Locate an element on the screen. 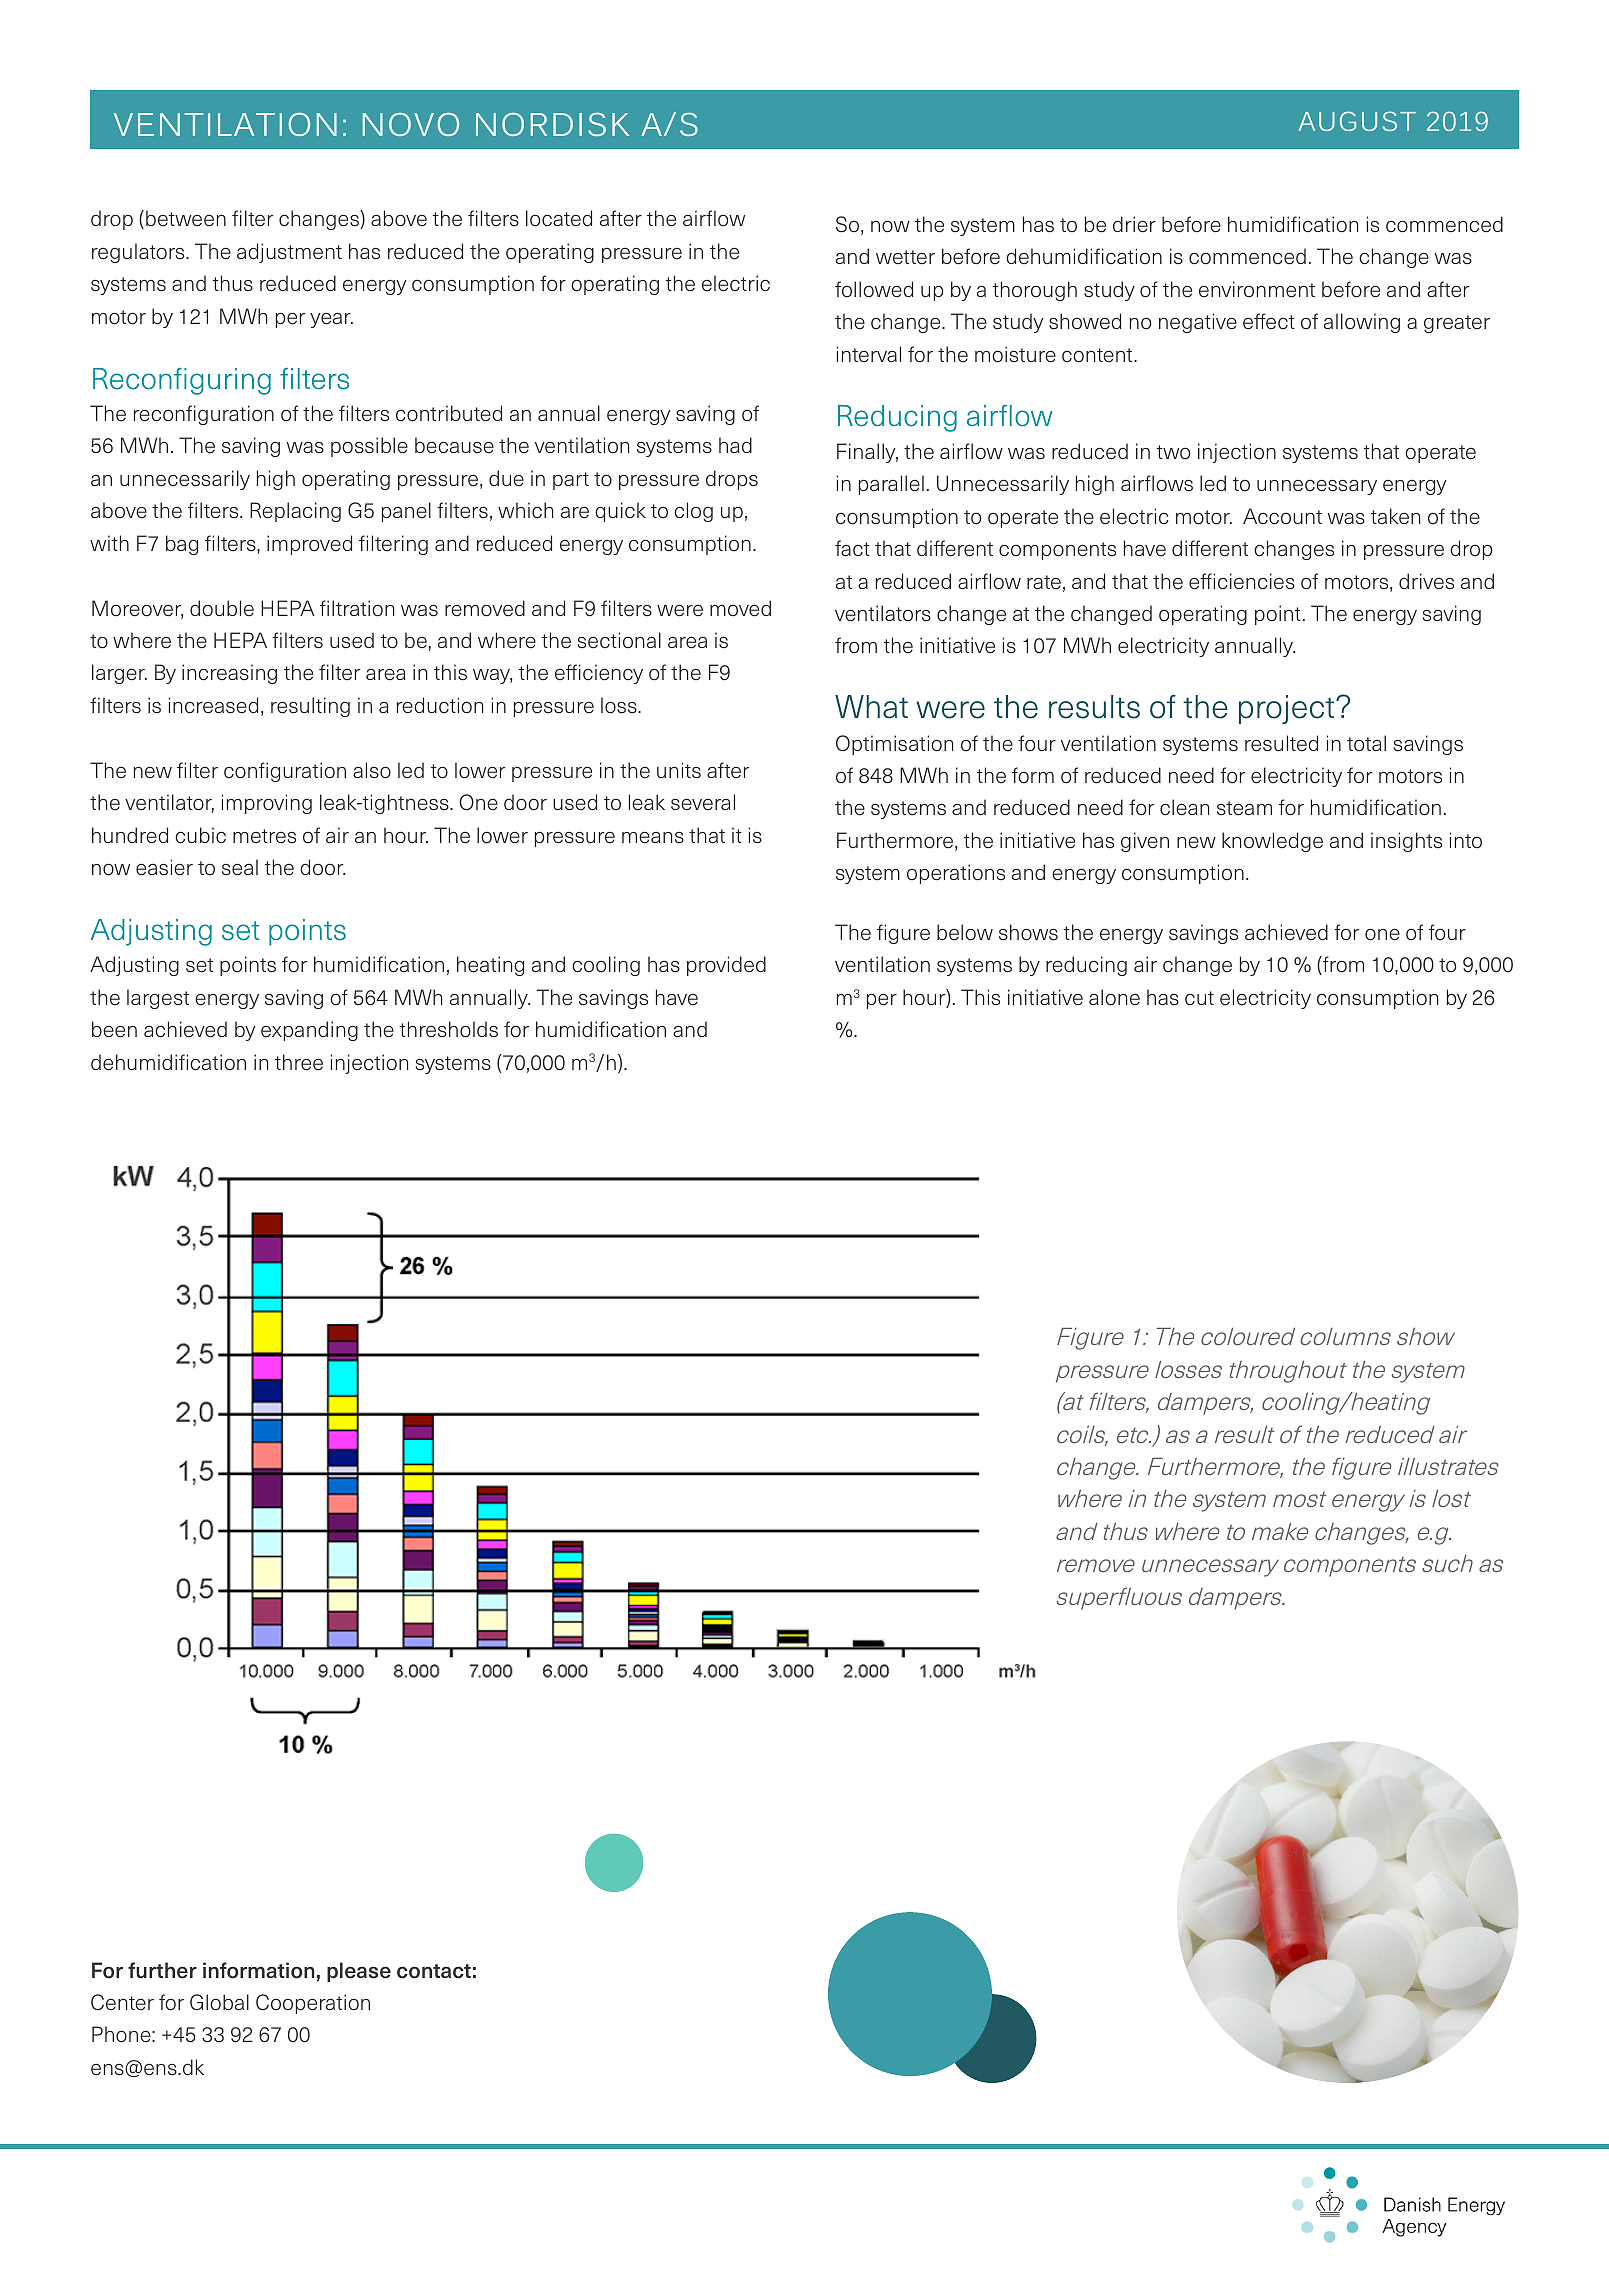 The height and width of the screenshot is (2275, 1609). AUGUST is located at coordinates (1357, 121).
